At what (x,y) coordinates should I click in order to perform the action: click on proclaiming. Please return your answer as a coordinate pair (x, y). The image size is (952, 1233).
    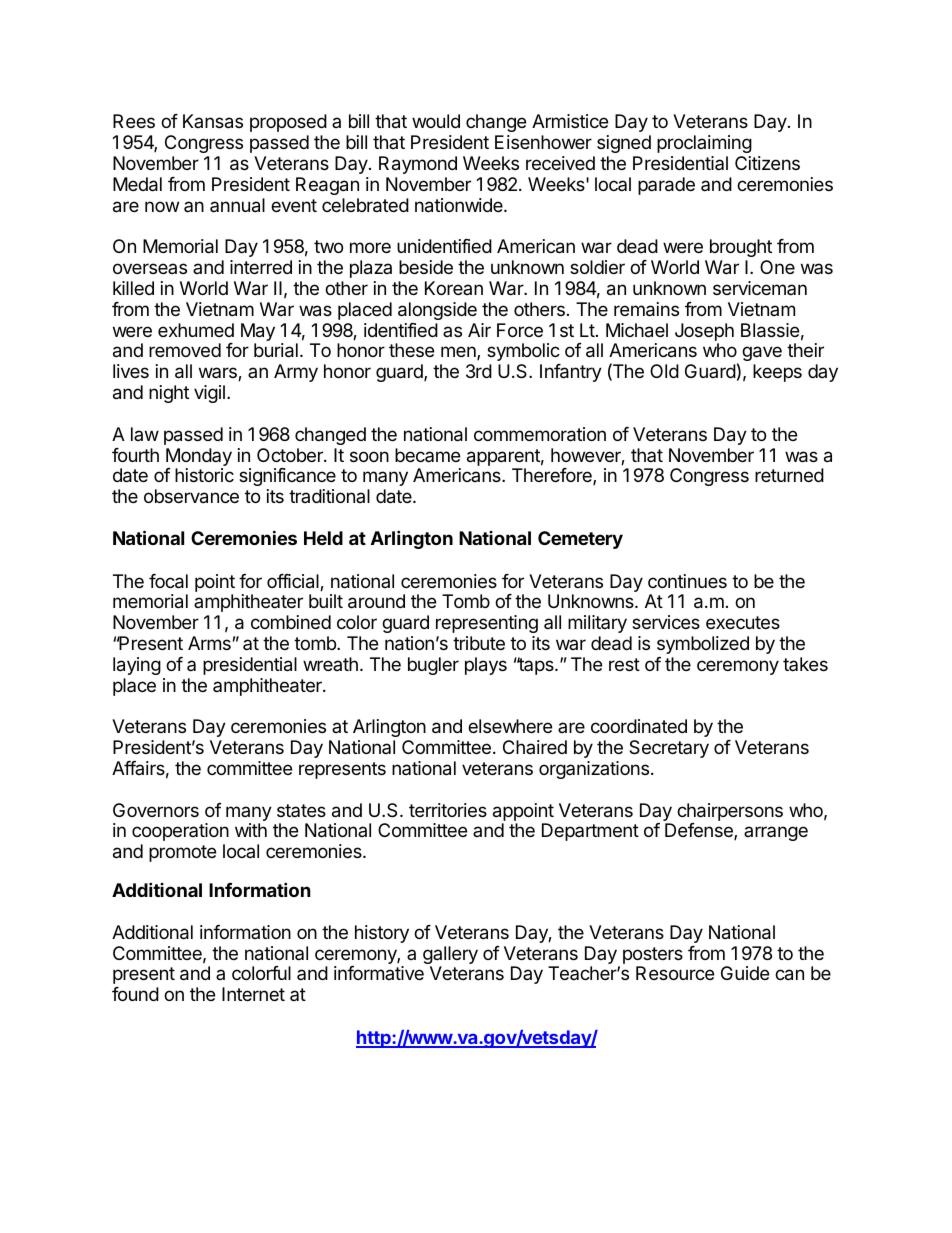
    Looking at the image, I should click on (704, 144).
